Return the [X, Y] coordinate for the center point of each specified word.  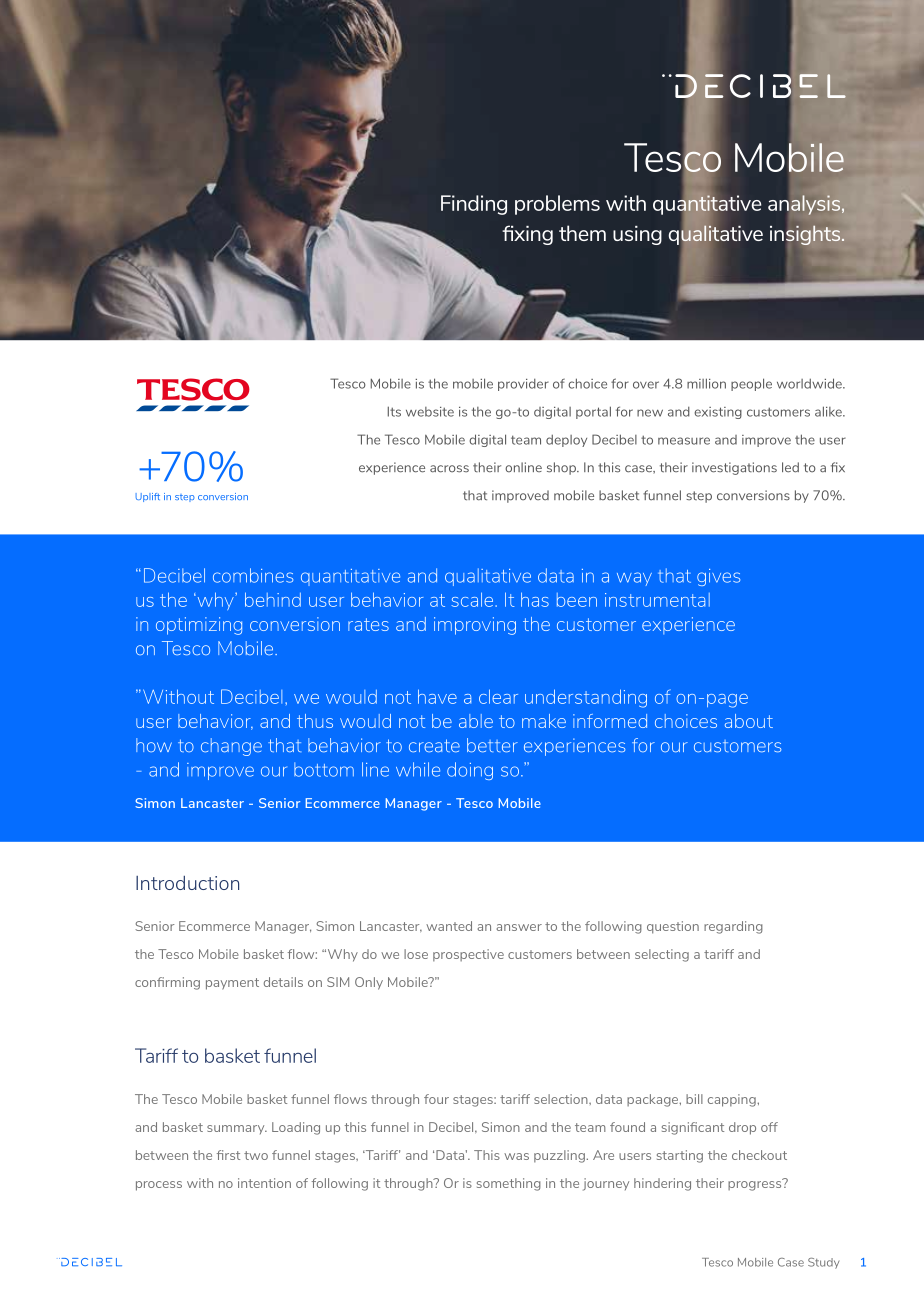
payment [232, 984]
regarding [733, 927]
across [449, 469]
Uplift [147, 497]
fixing [527, 235]
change [231, 747]
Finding [474, 205]
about [749, 721]
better [492, 745]
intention [264, 1183]
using [637, 235]
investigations [734, 468]
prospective [468, 955]
